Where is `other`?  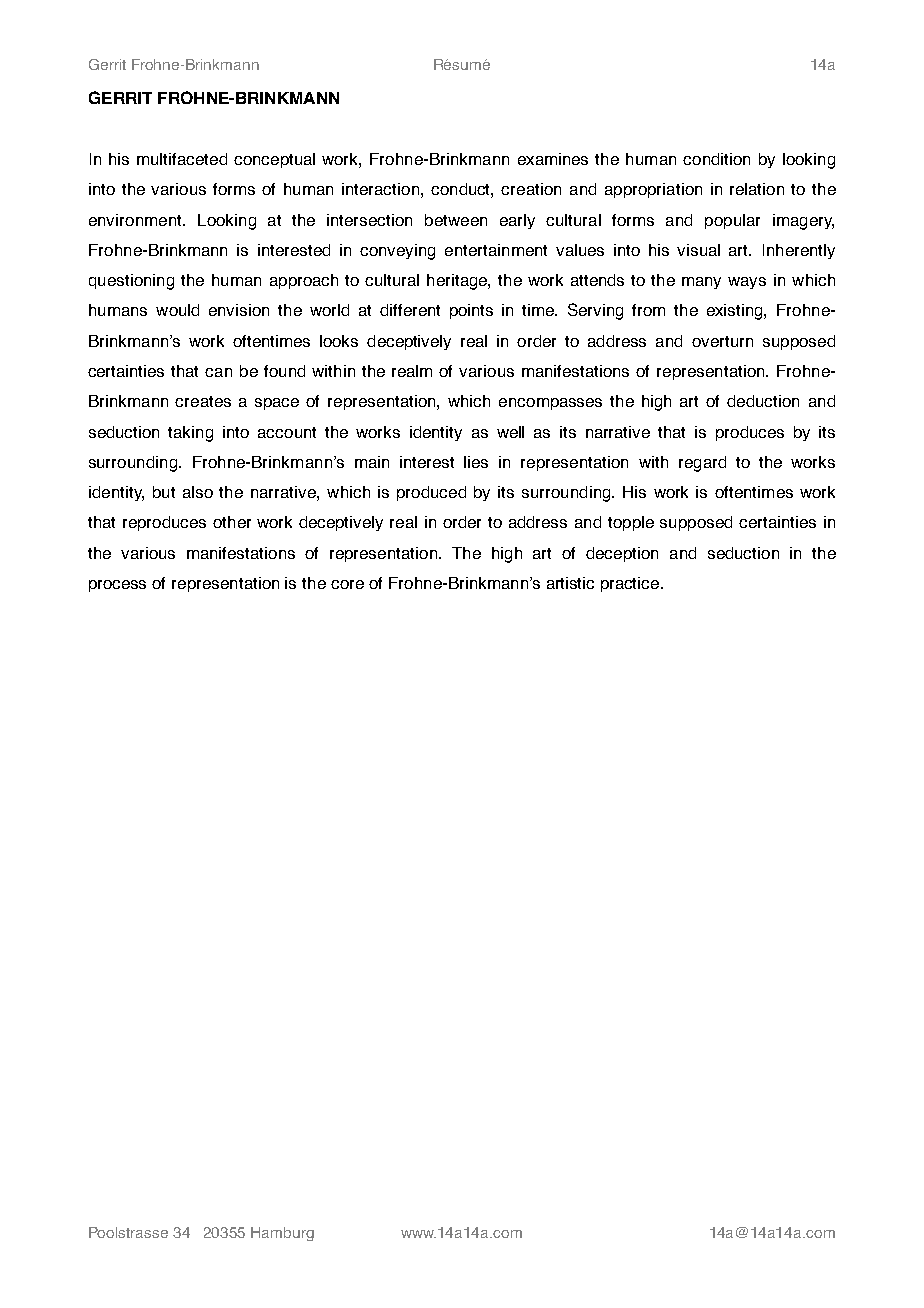 other is located at coordinates (232, 522).
